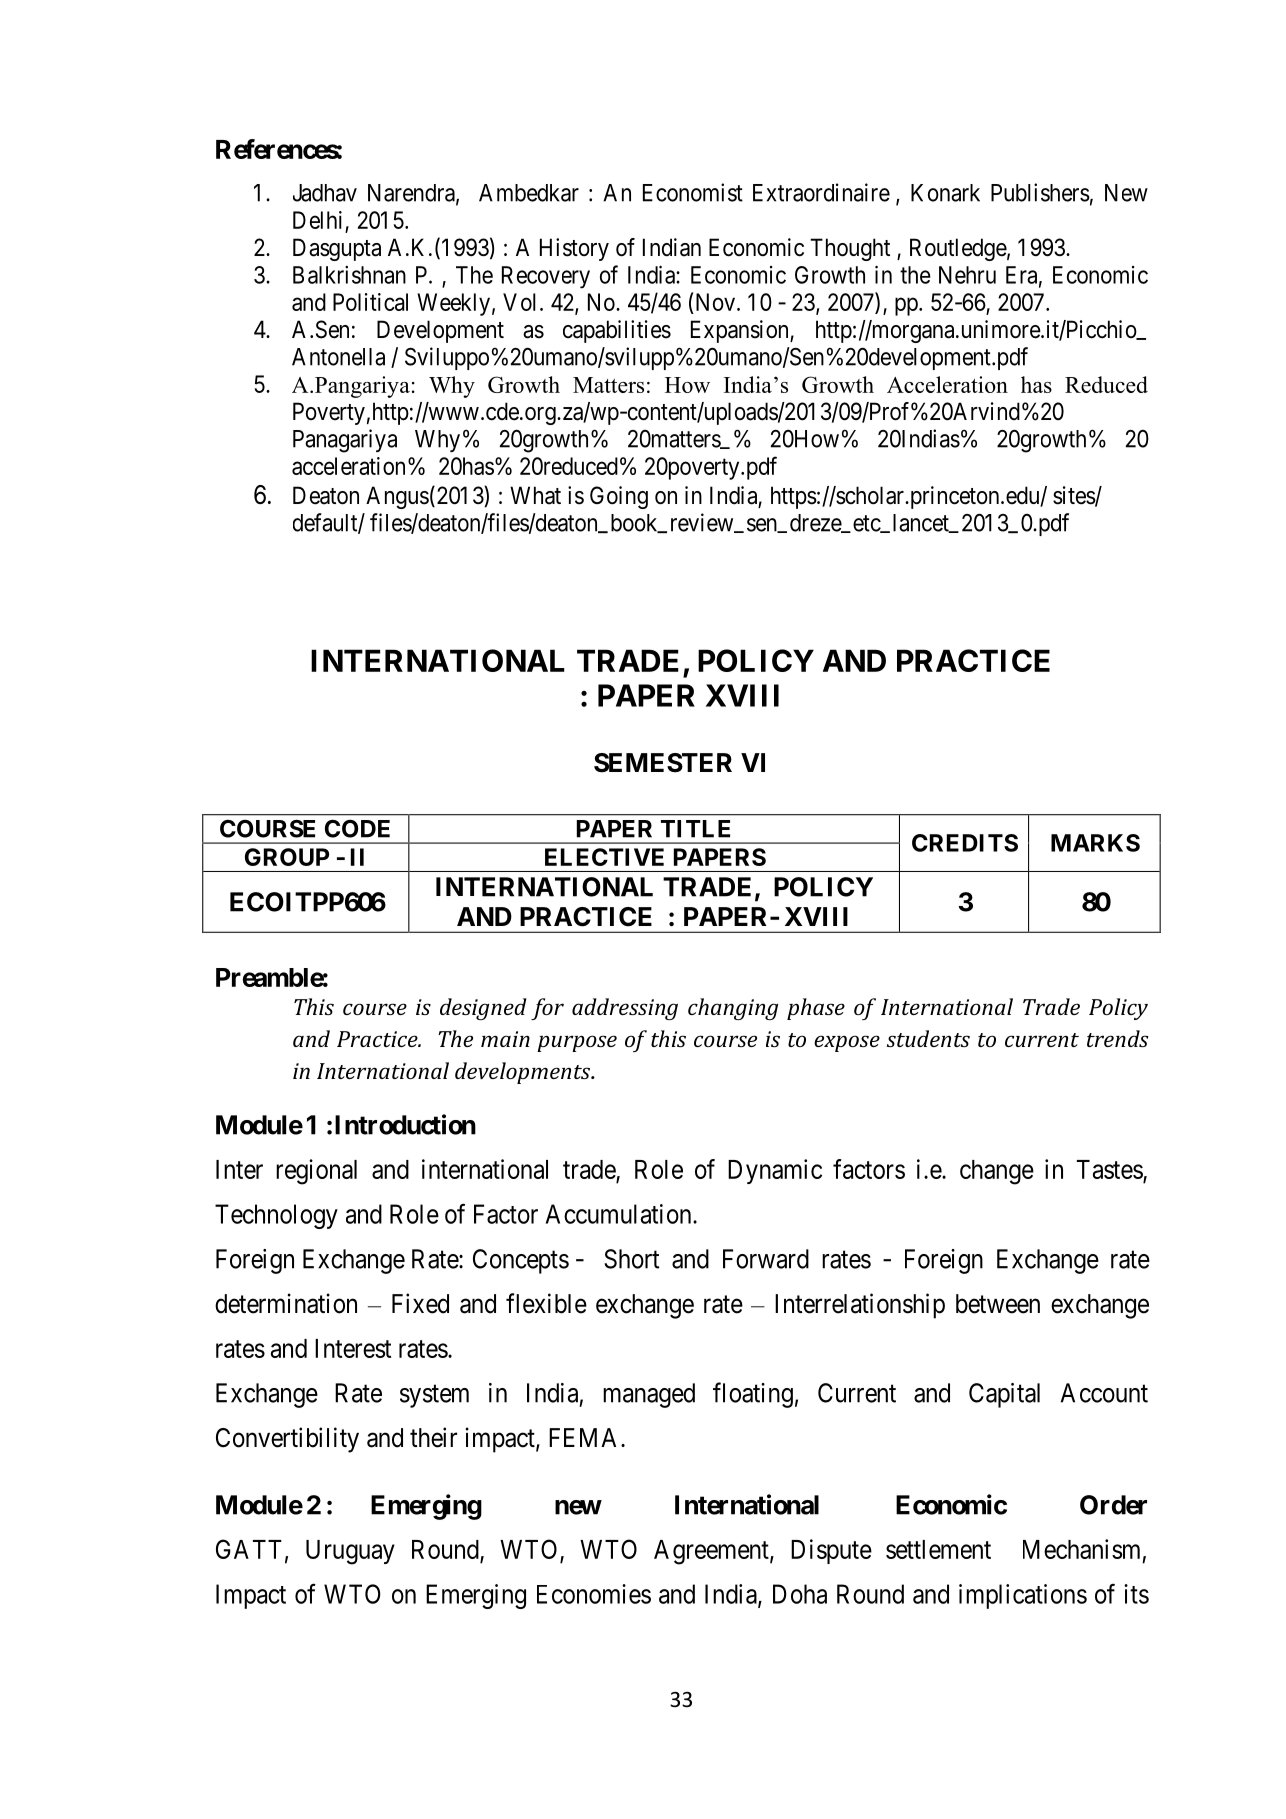  I want to click on CODE, so click(357, 828).
